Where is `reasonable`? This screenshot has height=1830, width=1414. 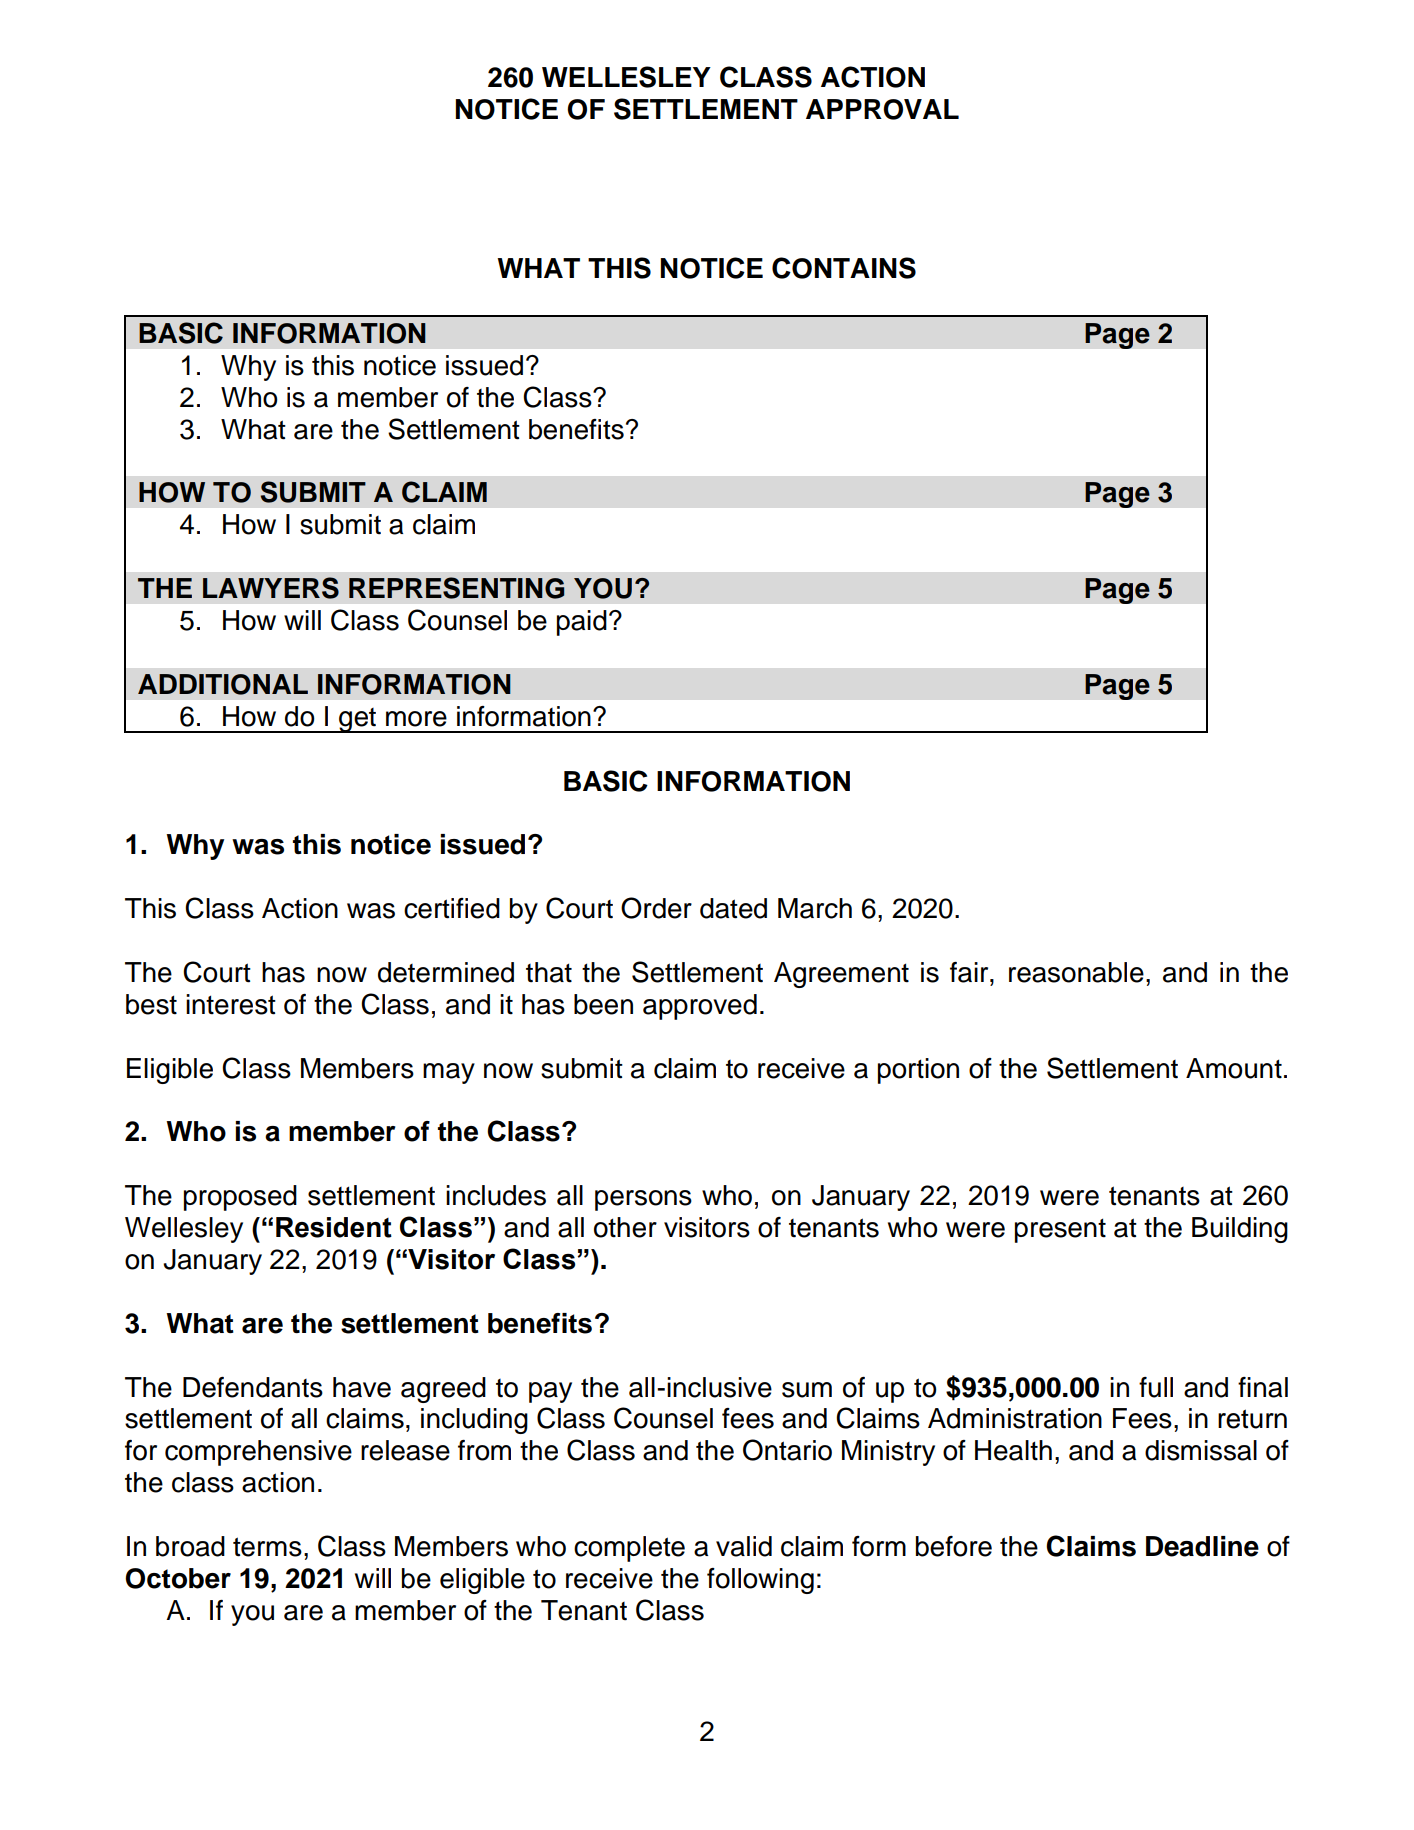 reasonable is located at coordinates (1076, 972).
